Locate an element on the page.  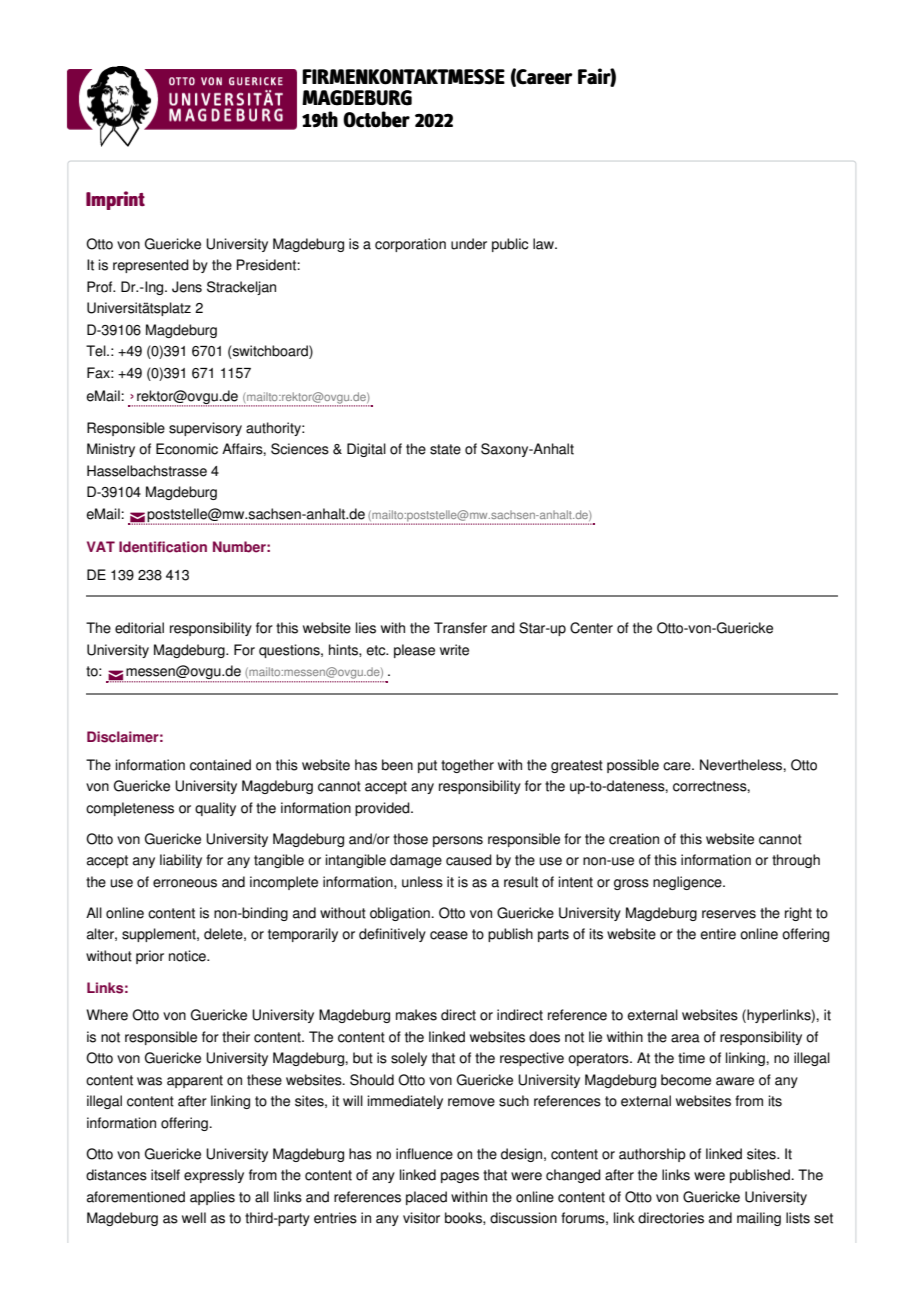
October is located at coordinates (376, 119).
